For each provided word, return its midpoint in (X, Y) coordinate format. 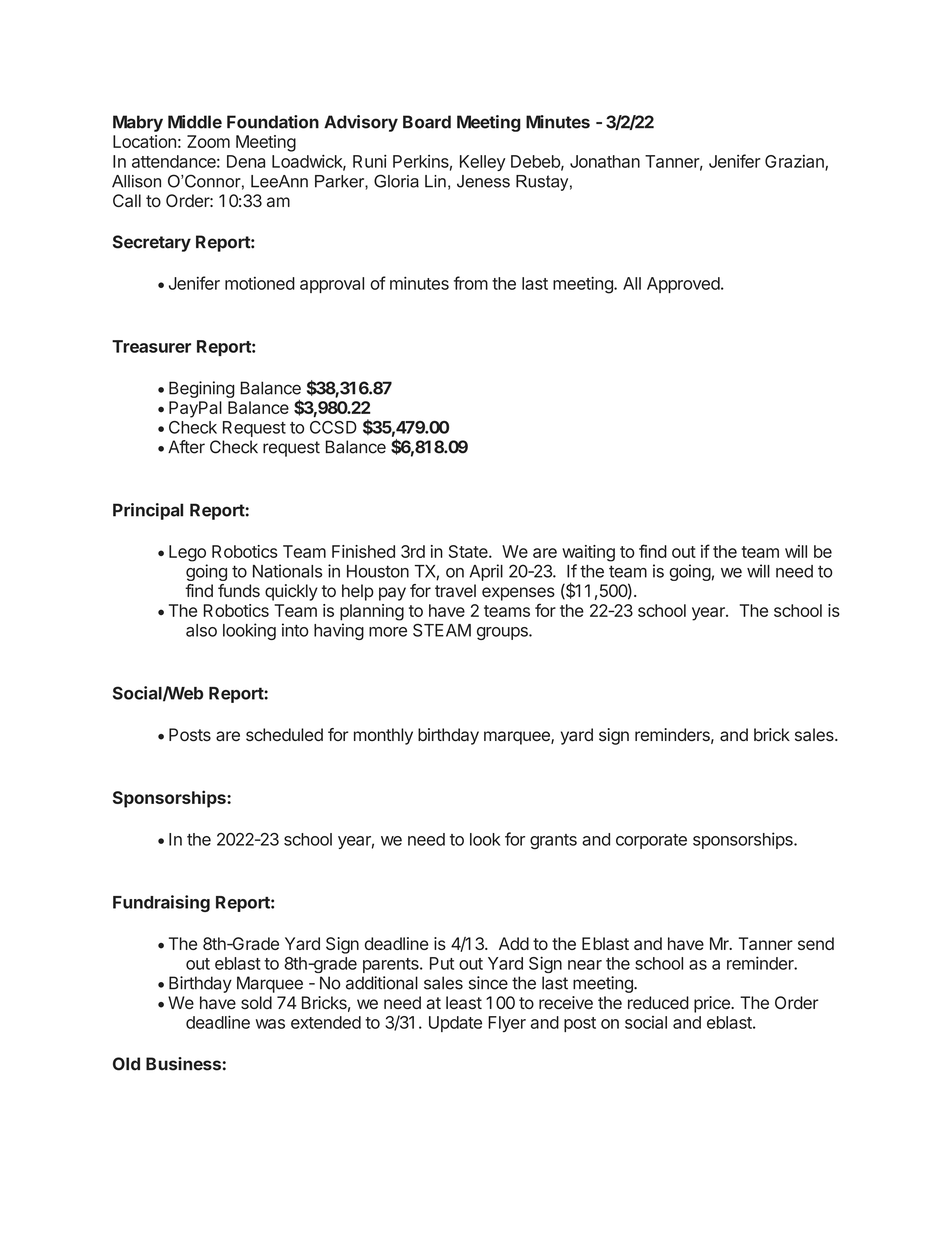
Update (455, 1024)
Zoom (208, 141)
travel (455, 591)
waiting (588, 553)
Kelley (483, 163)
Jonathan (605, 161)
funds (239, 590)
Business (183, 1064)
